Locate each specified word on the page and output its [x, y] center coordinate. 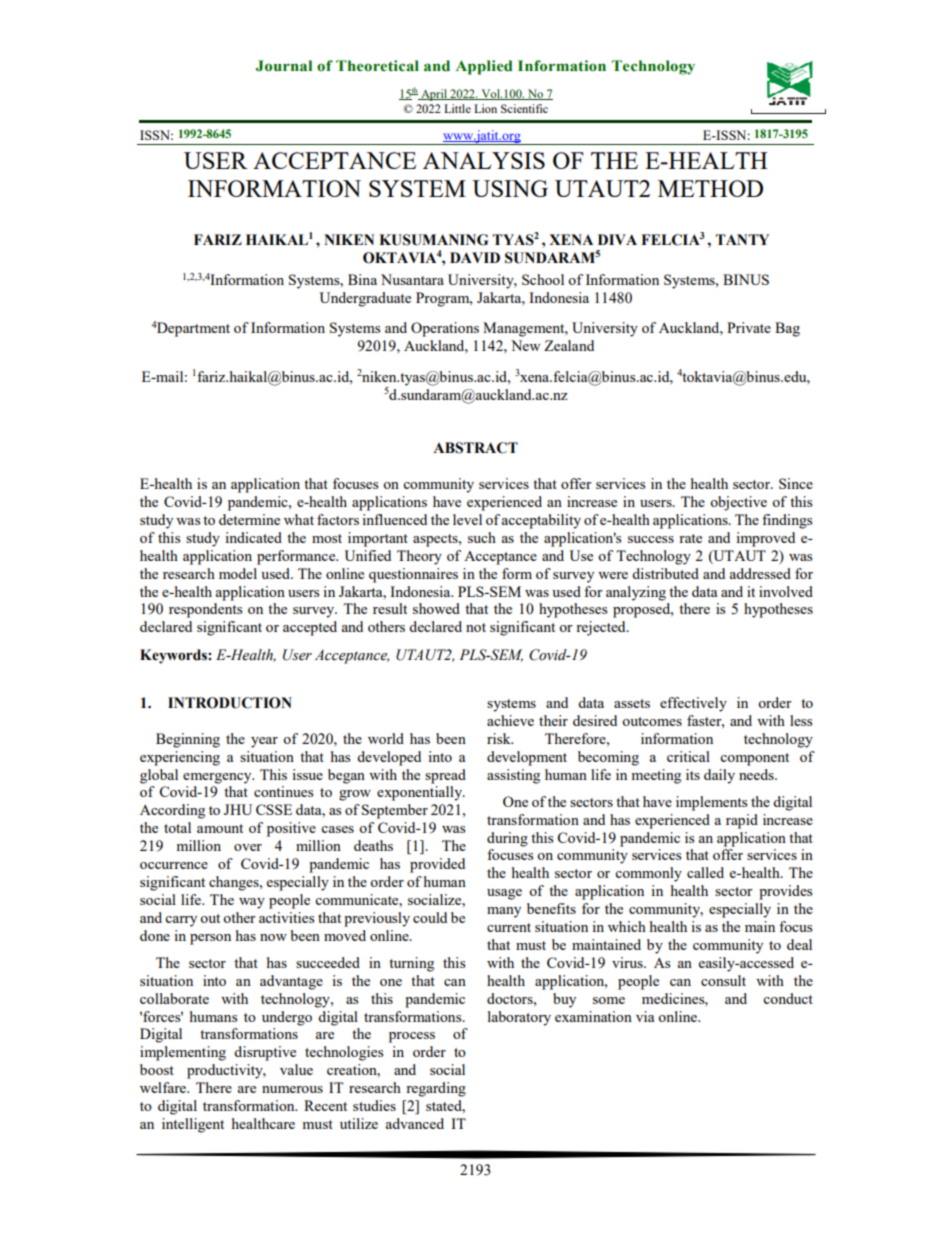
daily [719, 776]
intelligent [193, 1125]
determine [249, 519]
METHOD [710, 188]
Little [457, 108]
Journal [284, 66]
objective [738, 503]
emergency [218, 778]
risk [500, 738]
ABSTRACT [475, 448]
